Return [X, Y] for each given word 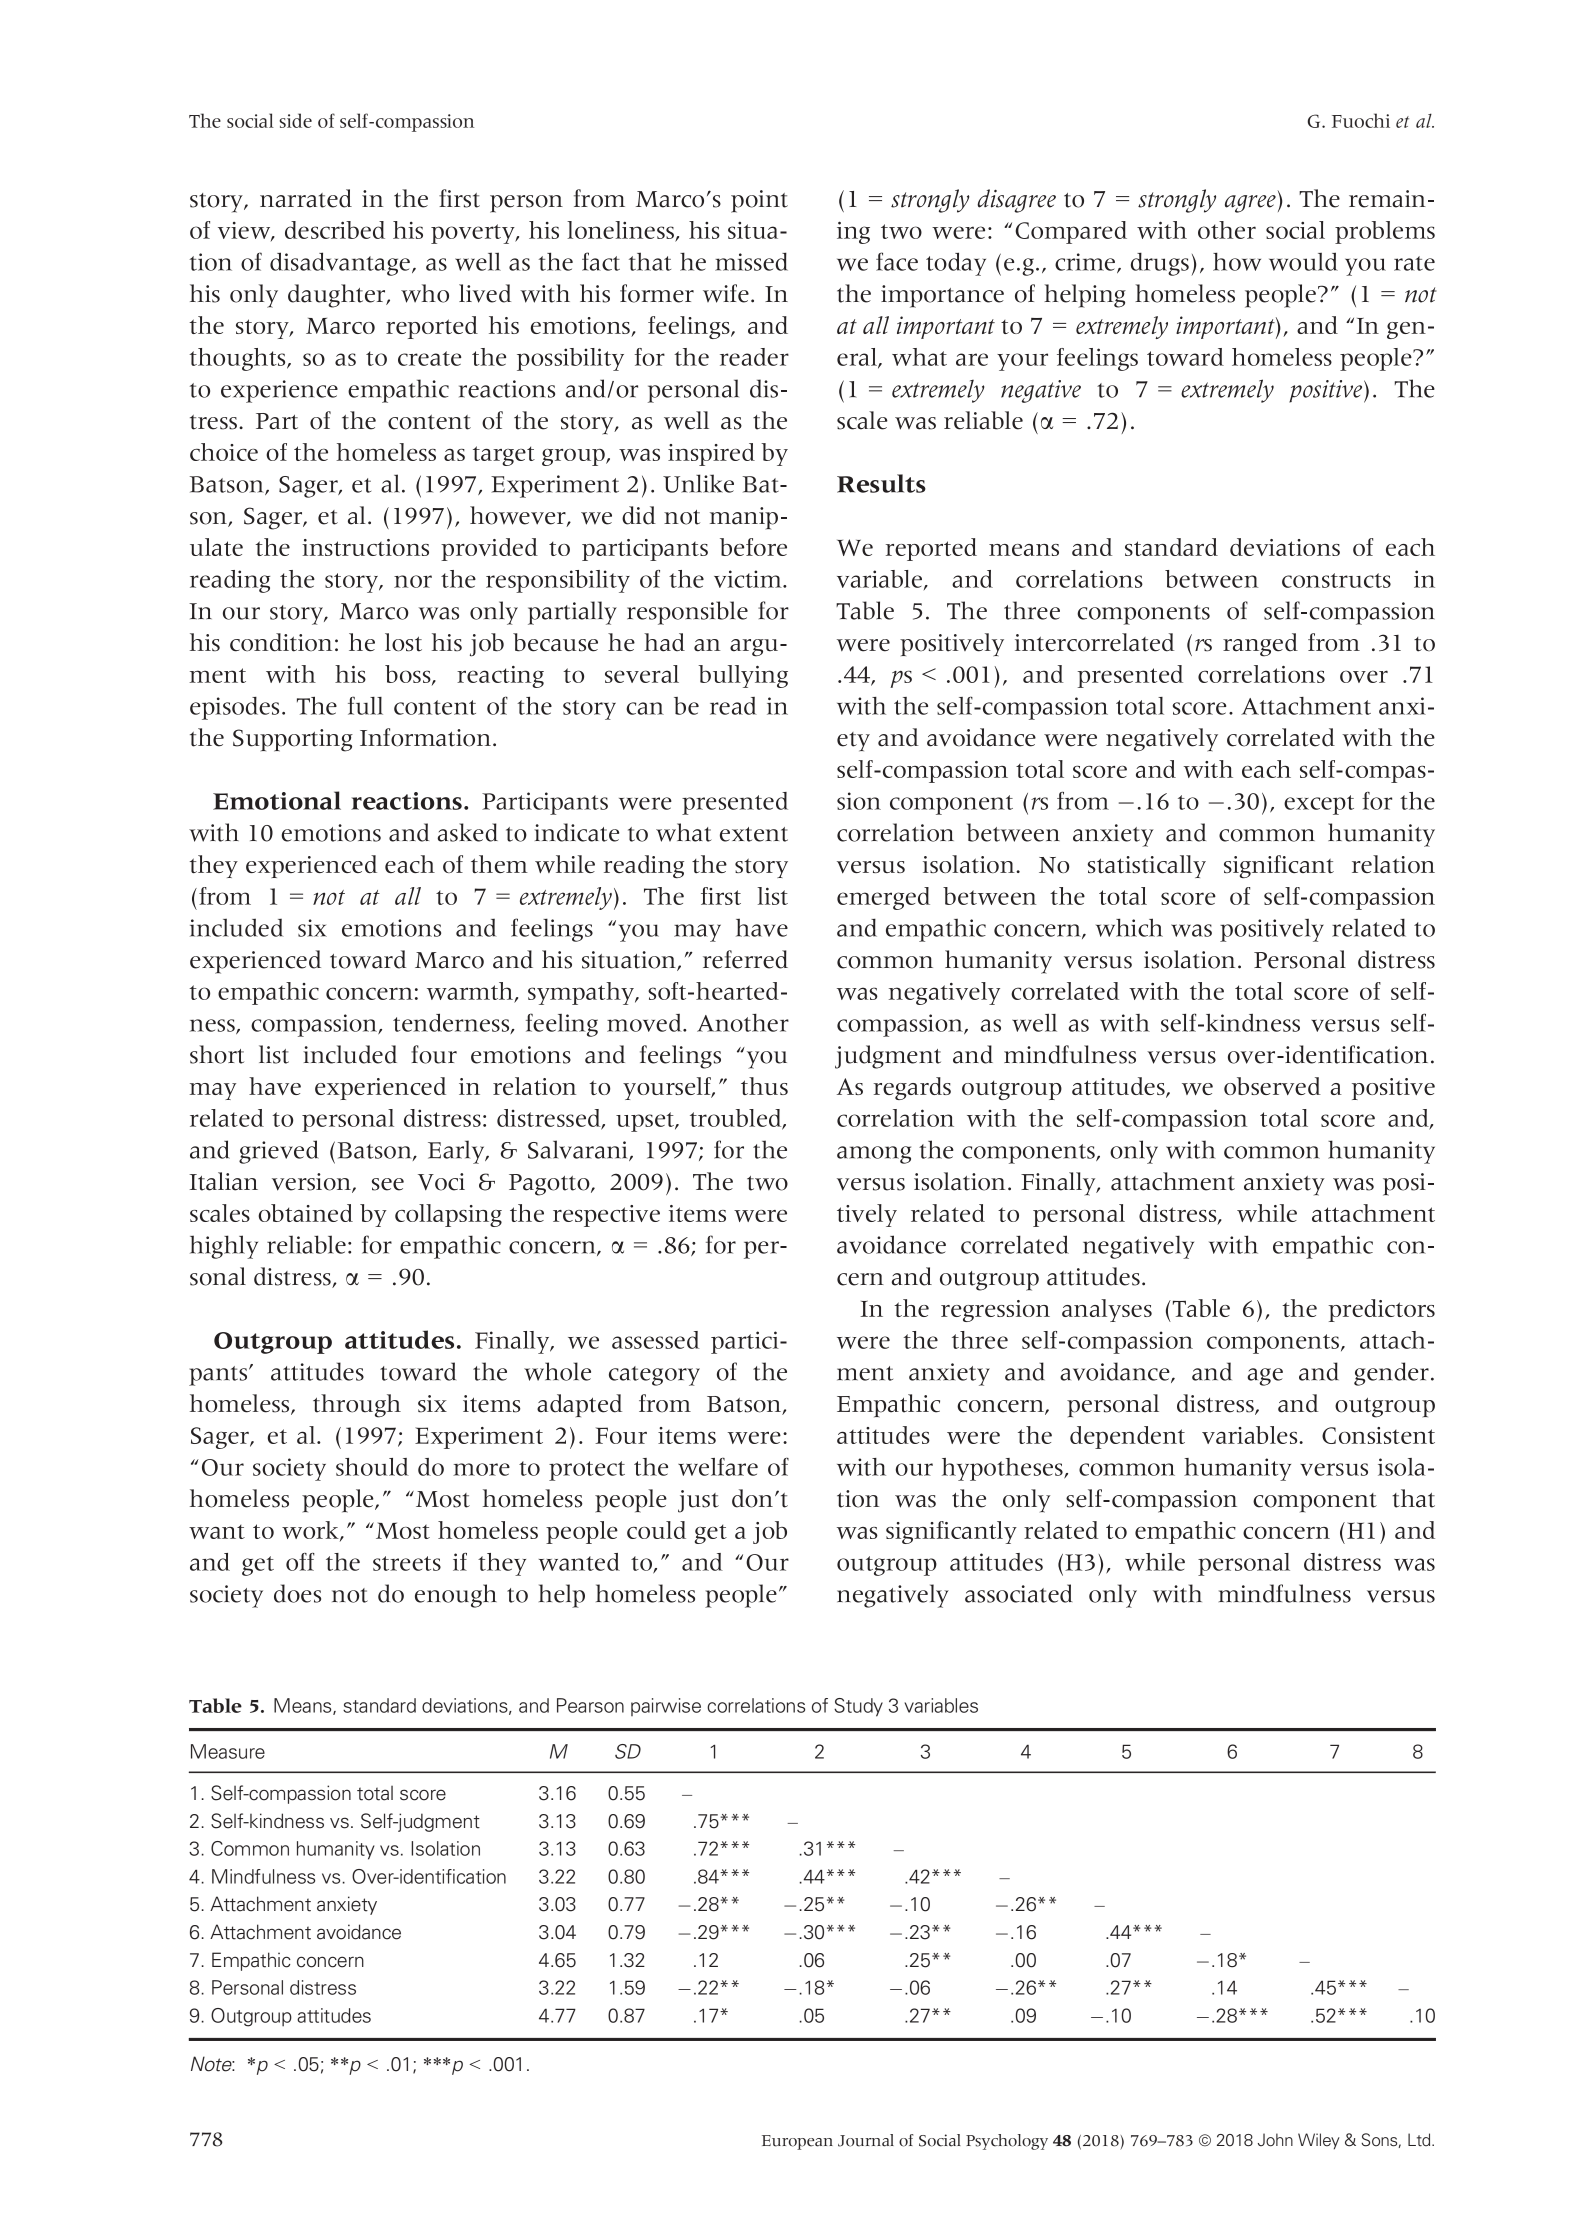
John [1275, 2140]
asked [467, 832]
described [335, 230]
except [1319, 805]
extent [754, 834]
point [759, 201]
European [797, 2142]
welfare [718, 1467]
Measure [228, 1751]
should [372, 1467]
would [1303, 261]
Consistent [1378, 1435]
